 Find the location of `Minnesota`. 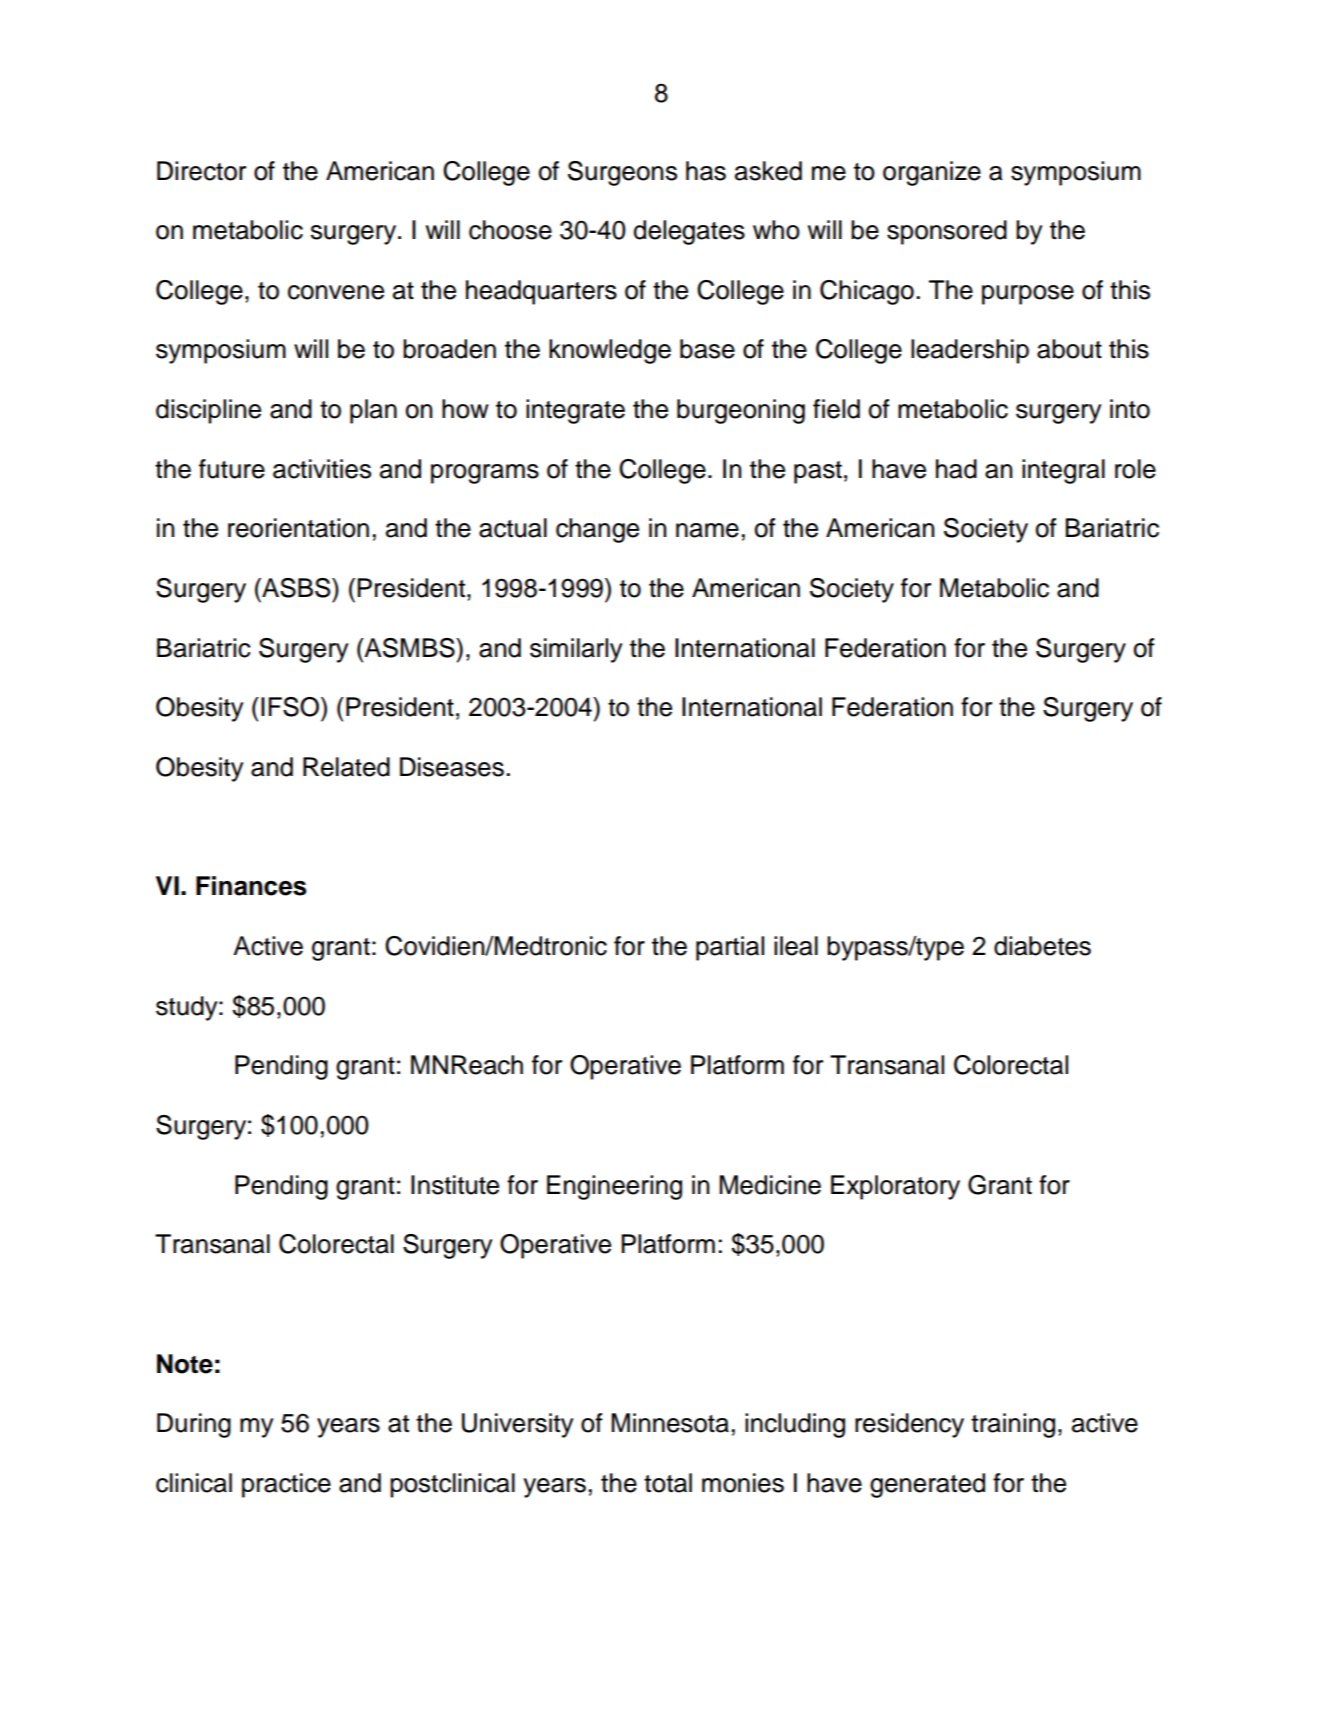

Minnesota is located at coordinates (670, 1423).
